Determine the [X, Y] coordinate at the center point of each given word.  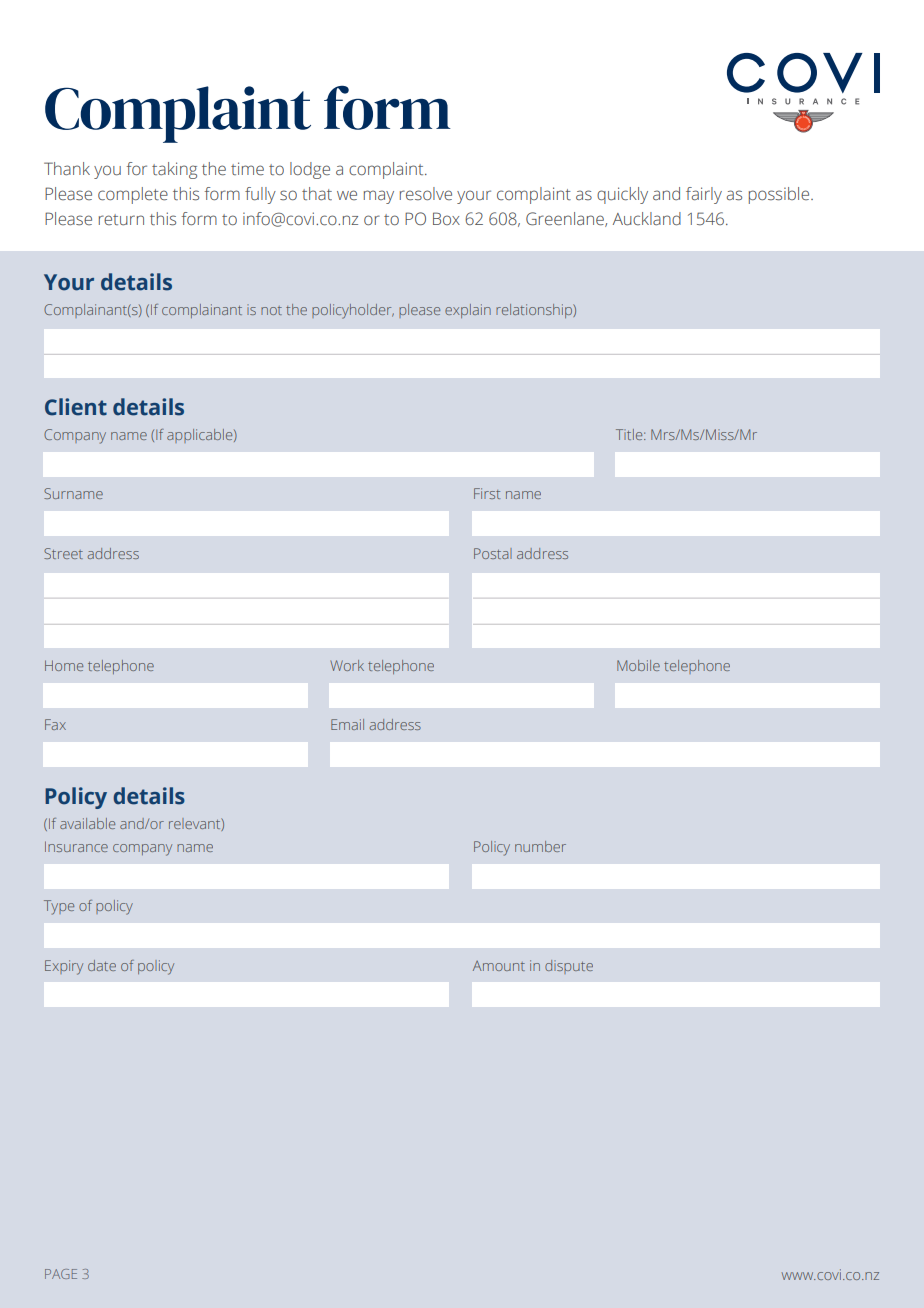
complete [133, 195]
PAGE [61, 1274]
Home [64, 665]
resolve [426, 194]
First [487, 493]
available [87, 823]
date [102, 965]
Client [76, 407]
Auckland [647, 219]
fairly [704, 195]
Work [347, 665]
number [540, 846]
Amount [499, 966]
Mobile [638, 665]
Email [347, 724]
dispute [569, 967]
